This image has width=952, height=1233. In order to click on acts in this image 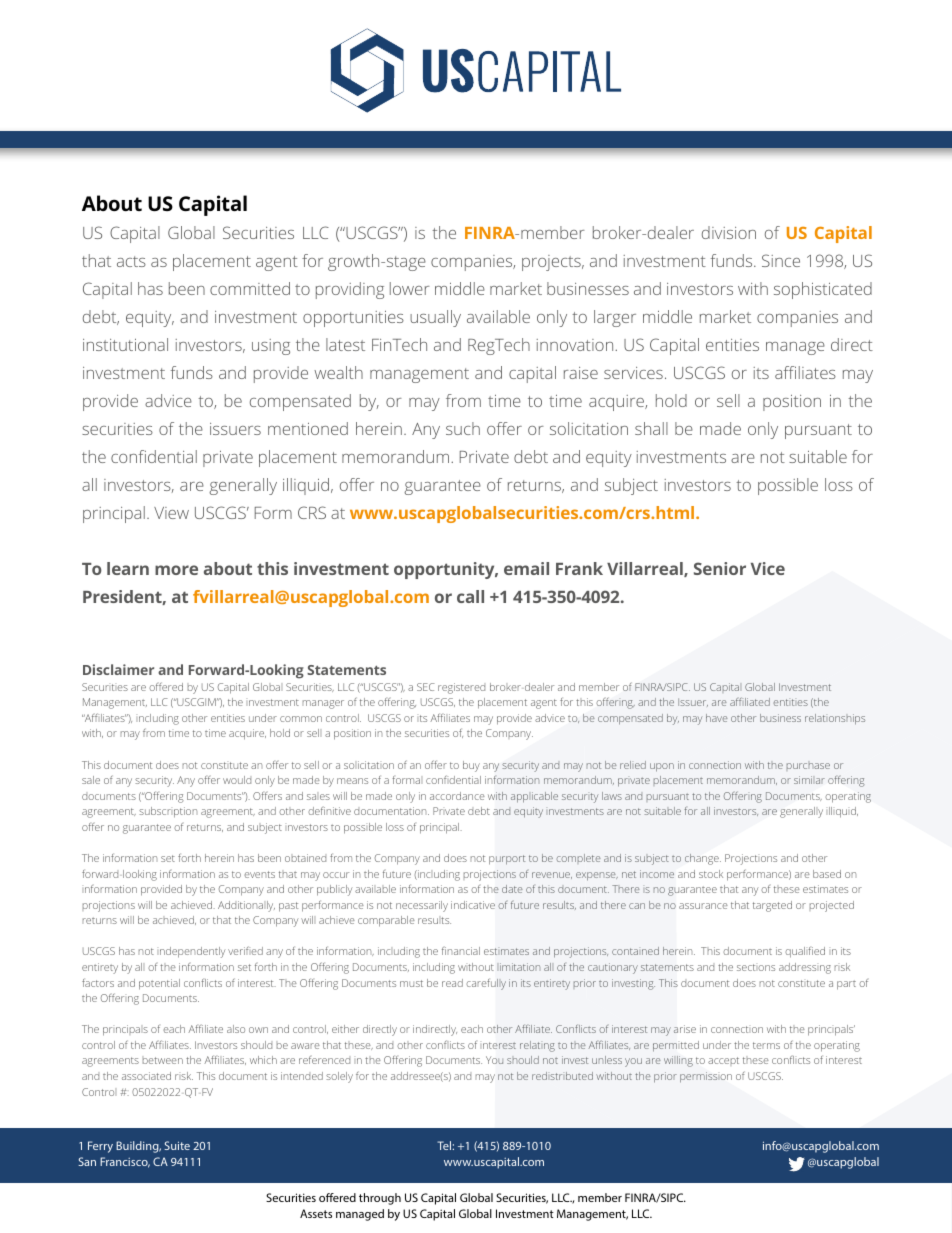, I will do `click(131, 261)`.
